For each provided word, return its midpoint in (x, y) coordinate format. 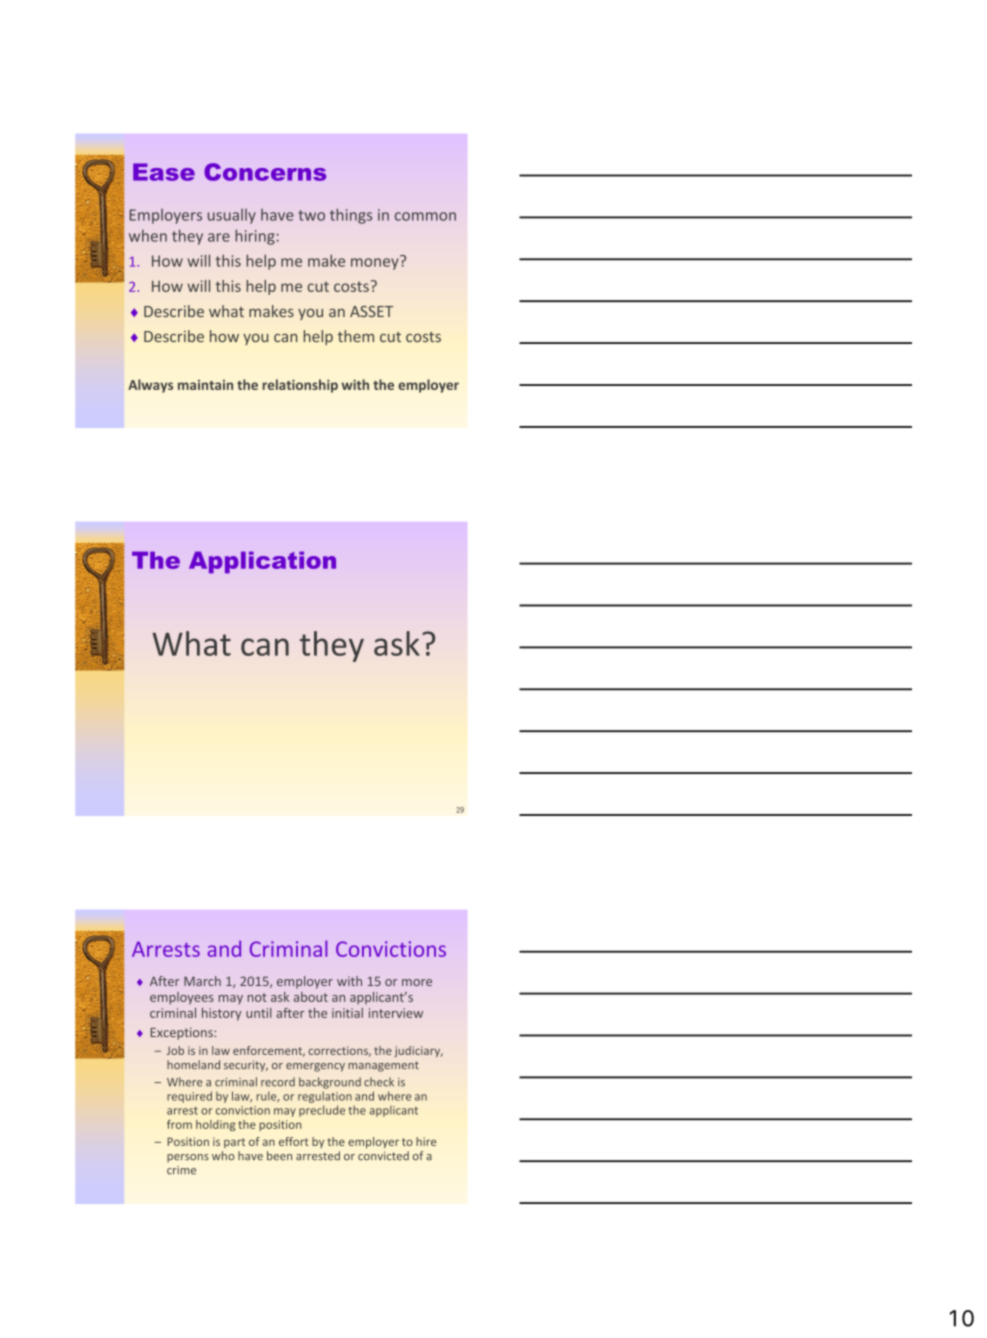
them (356, 336)
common (425, 216)
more (417, 982)
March (202, 981)
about (311, 997)
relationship (300, 386)
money (376, 263)
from (179, 1124)
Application (262, 562)
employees (182, 998)
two (312, 215)
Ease (164, 172)
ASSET (371, 311)
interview (396, 1013)
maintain (205, 385)
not (257, 997)
